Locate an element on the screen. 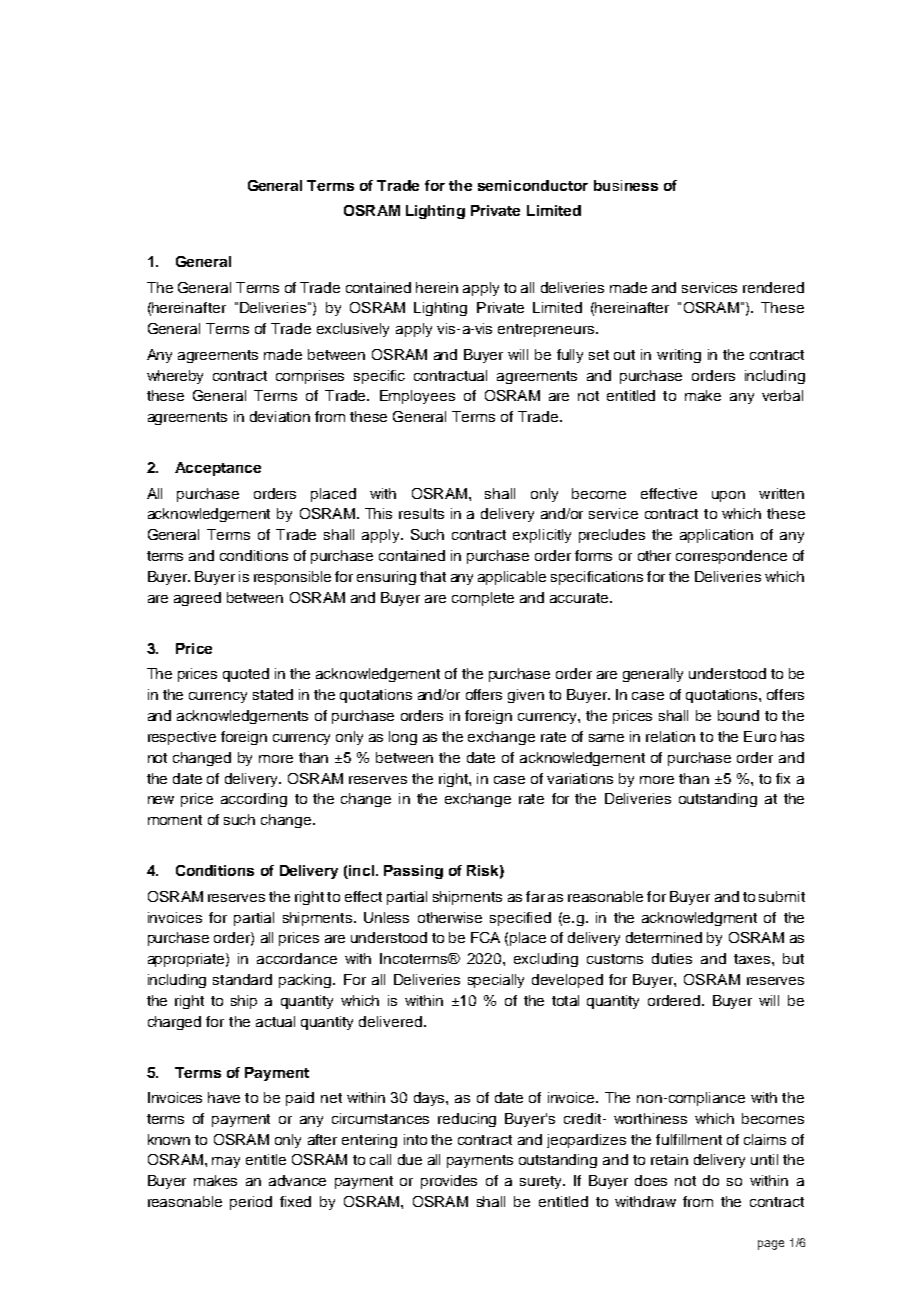 This screenshot has height=1308, width=924. business is located at coordinates (626, 185).
